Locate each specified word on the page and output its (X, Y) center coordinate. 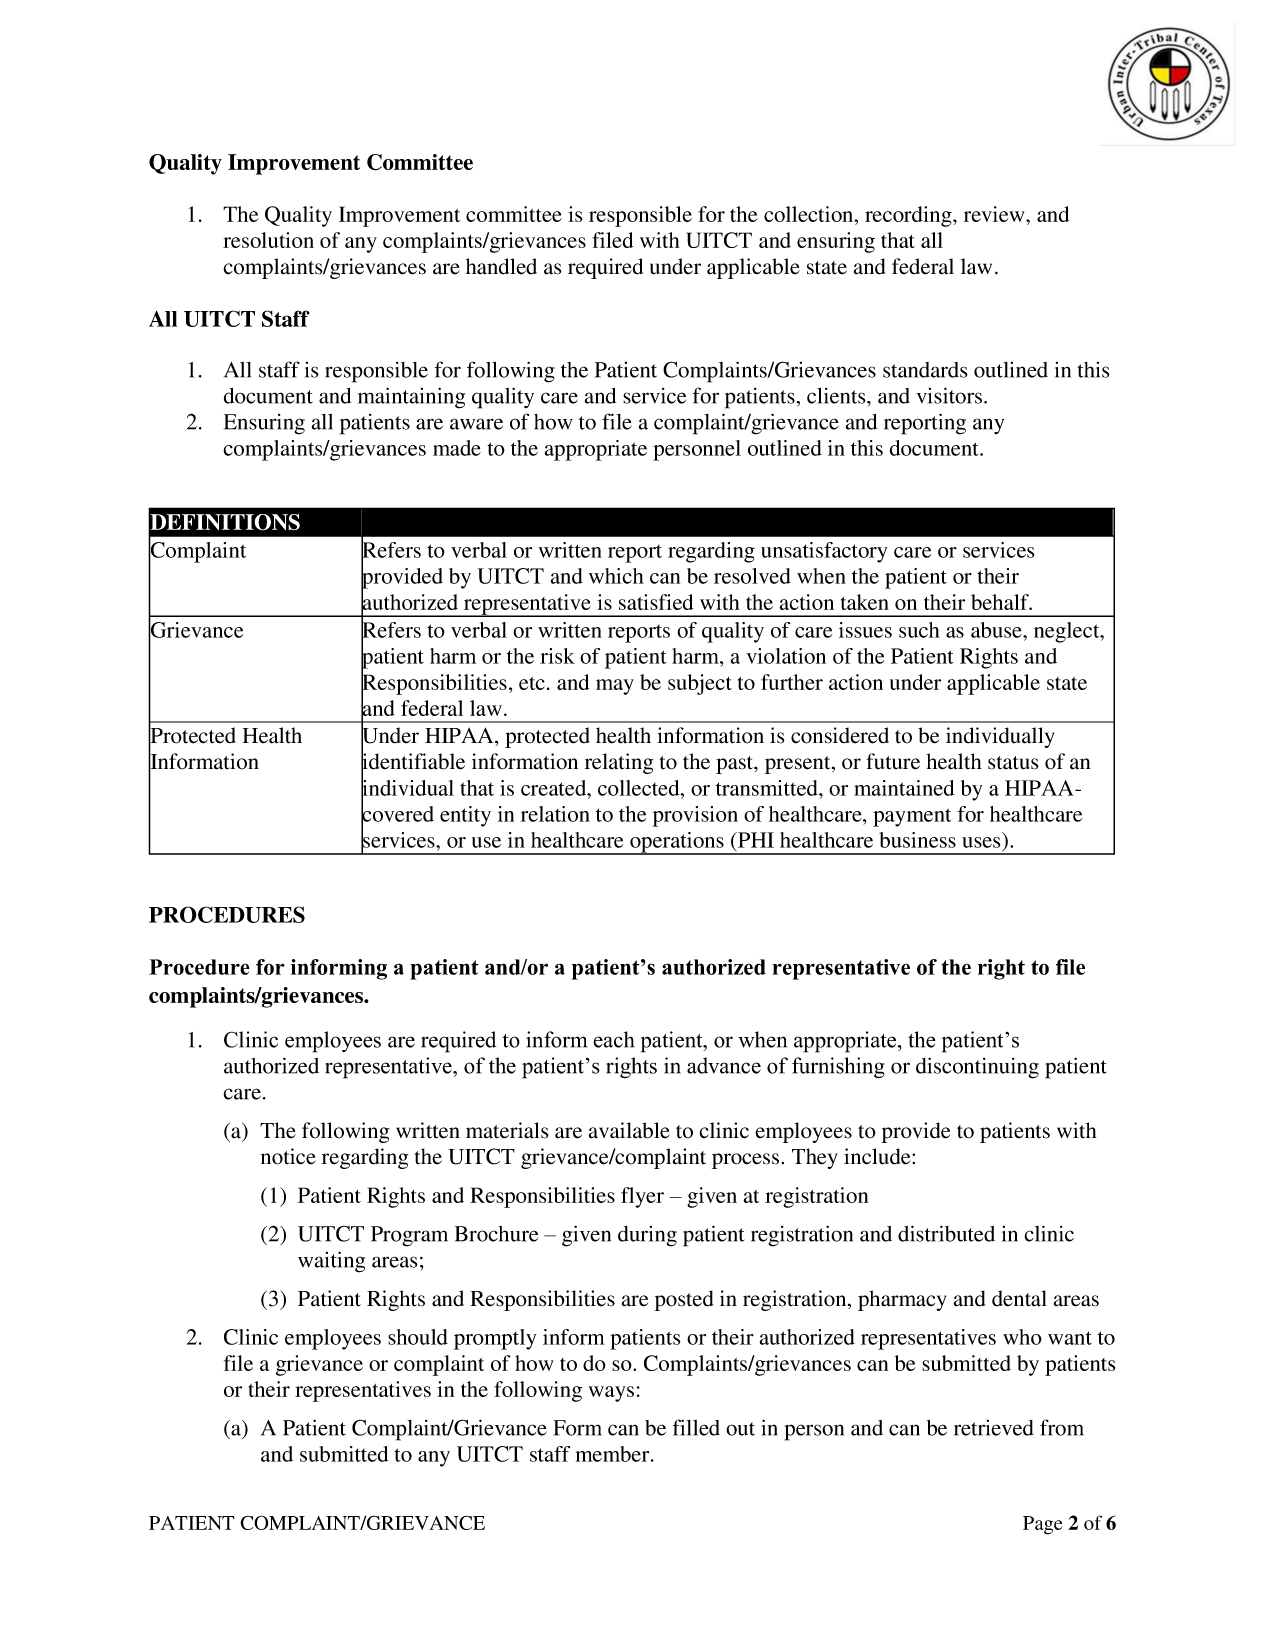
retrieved (994, 1428)
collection (810, 214)
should (418, 1337)
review (995, 214)
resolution (268, 240)
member (614, 1454)
